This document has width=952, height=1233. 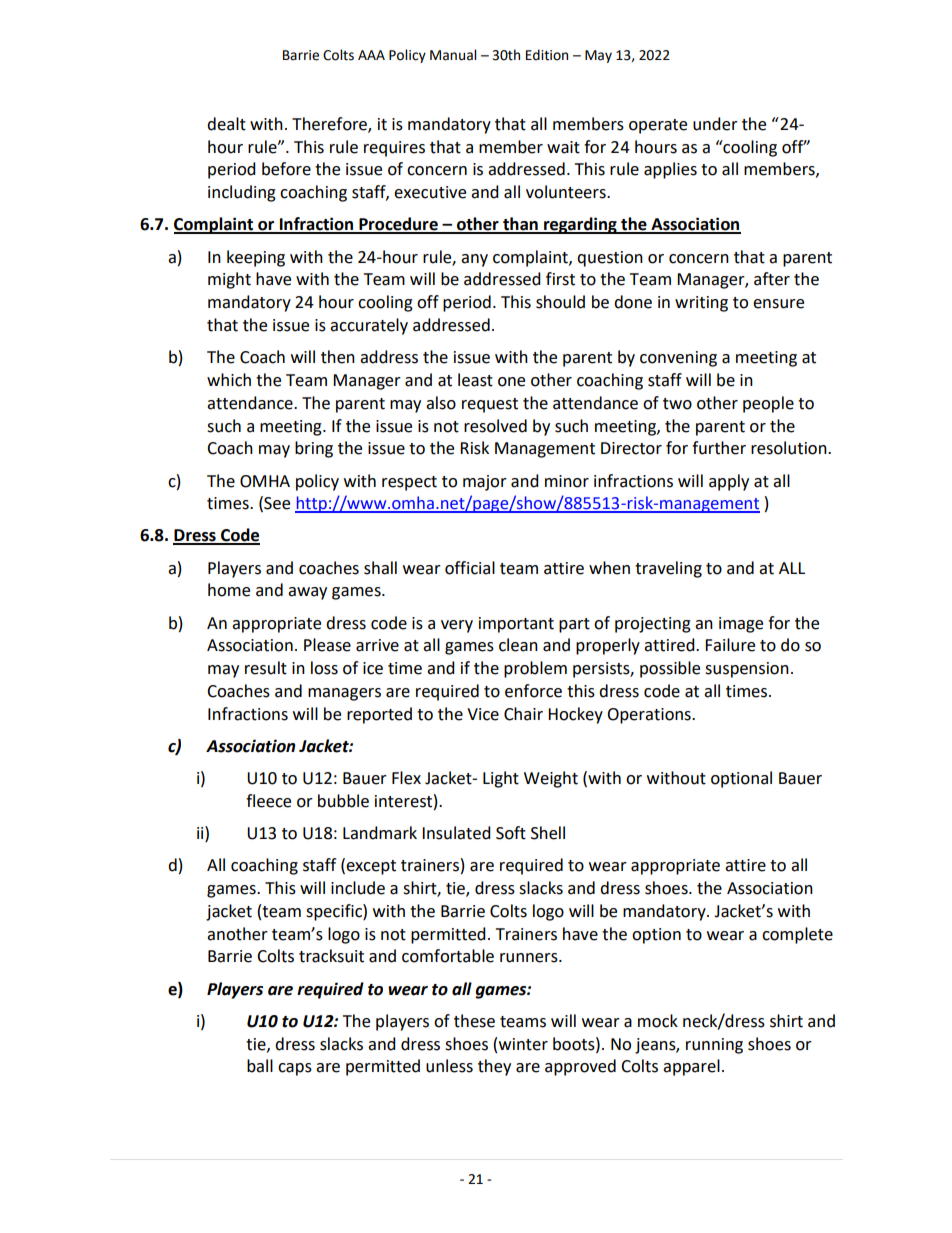 I want to click on caps, so click(x=295, y=1069).
